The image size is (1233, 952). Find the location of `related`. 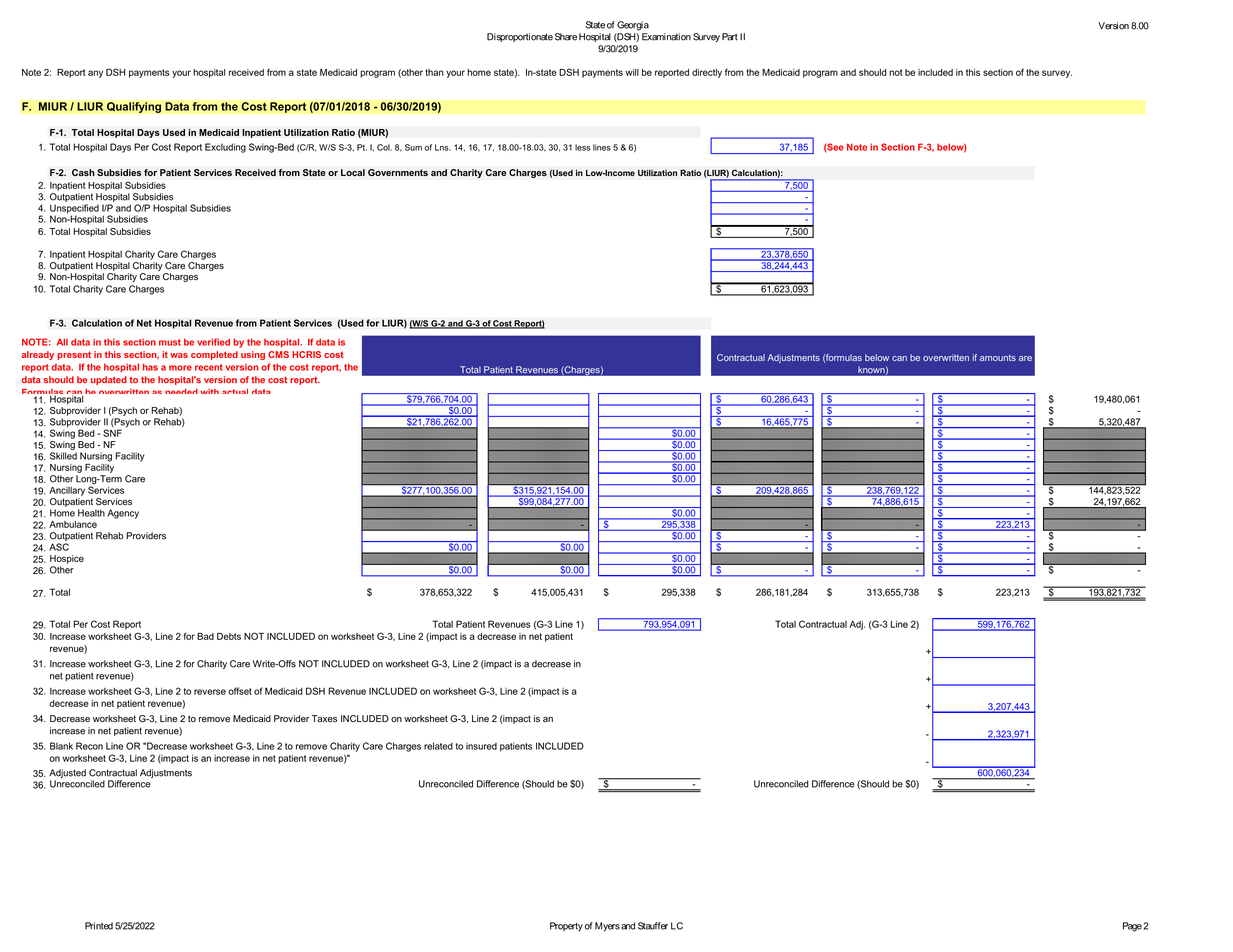

related is located at coordinates (438, 746).
